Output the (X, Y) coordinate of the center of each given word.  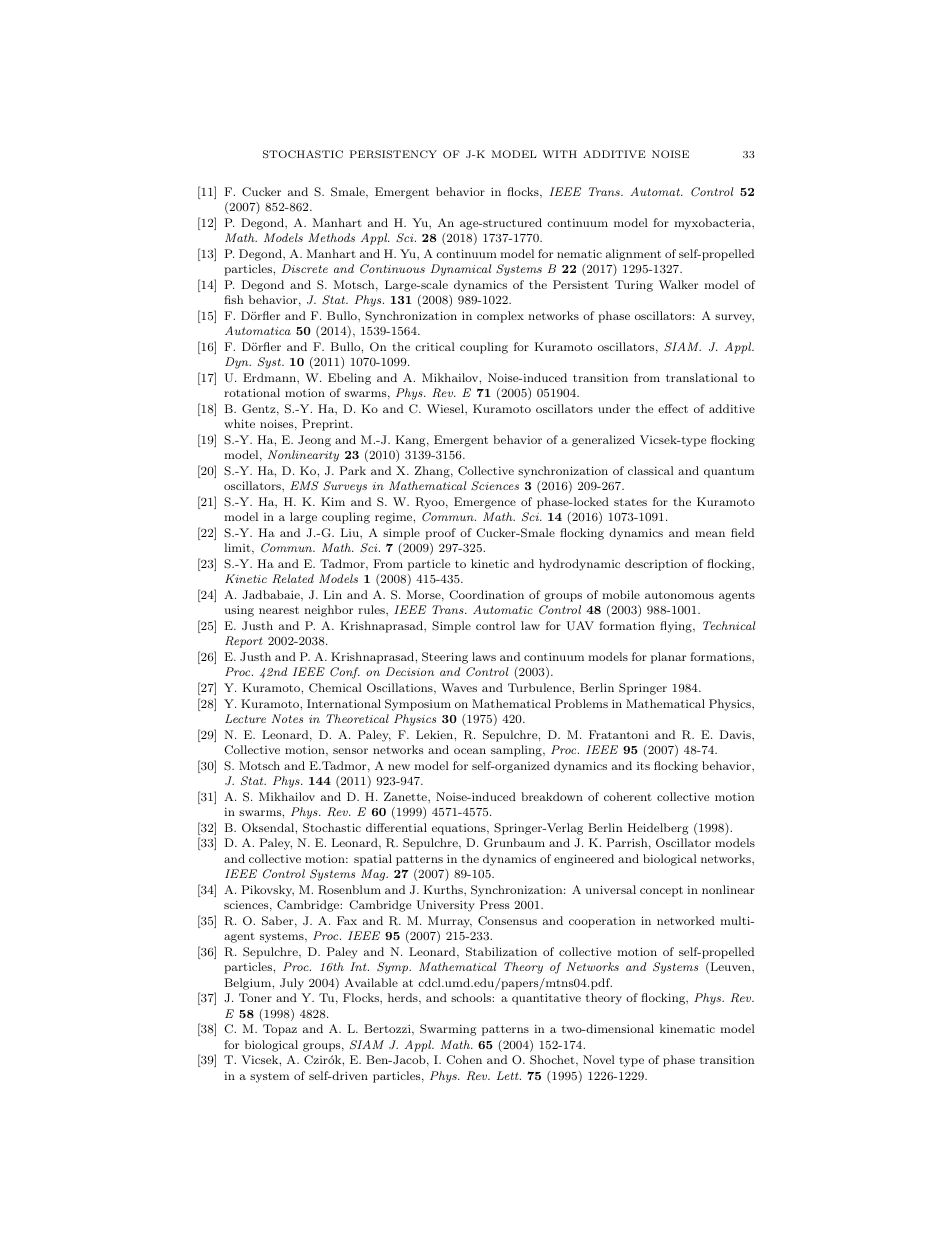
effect (673, 408)
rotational (252, 392)
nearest (279, 610)
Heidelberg (658, 829)
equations (460, 829)
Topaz (280, 1030)
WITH (560, 154)
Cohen (464, 1060)
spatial (373, 860)
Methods (331, 237)
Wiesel (446, 408)
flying (677, 627)
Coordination (486, 595)
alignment (633, 255)
